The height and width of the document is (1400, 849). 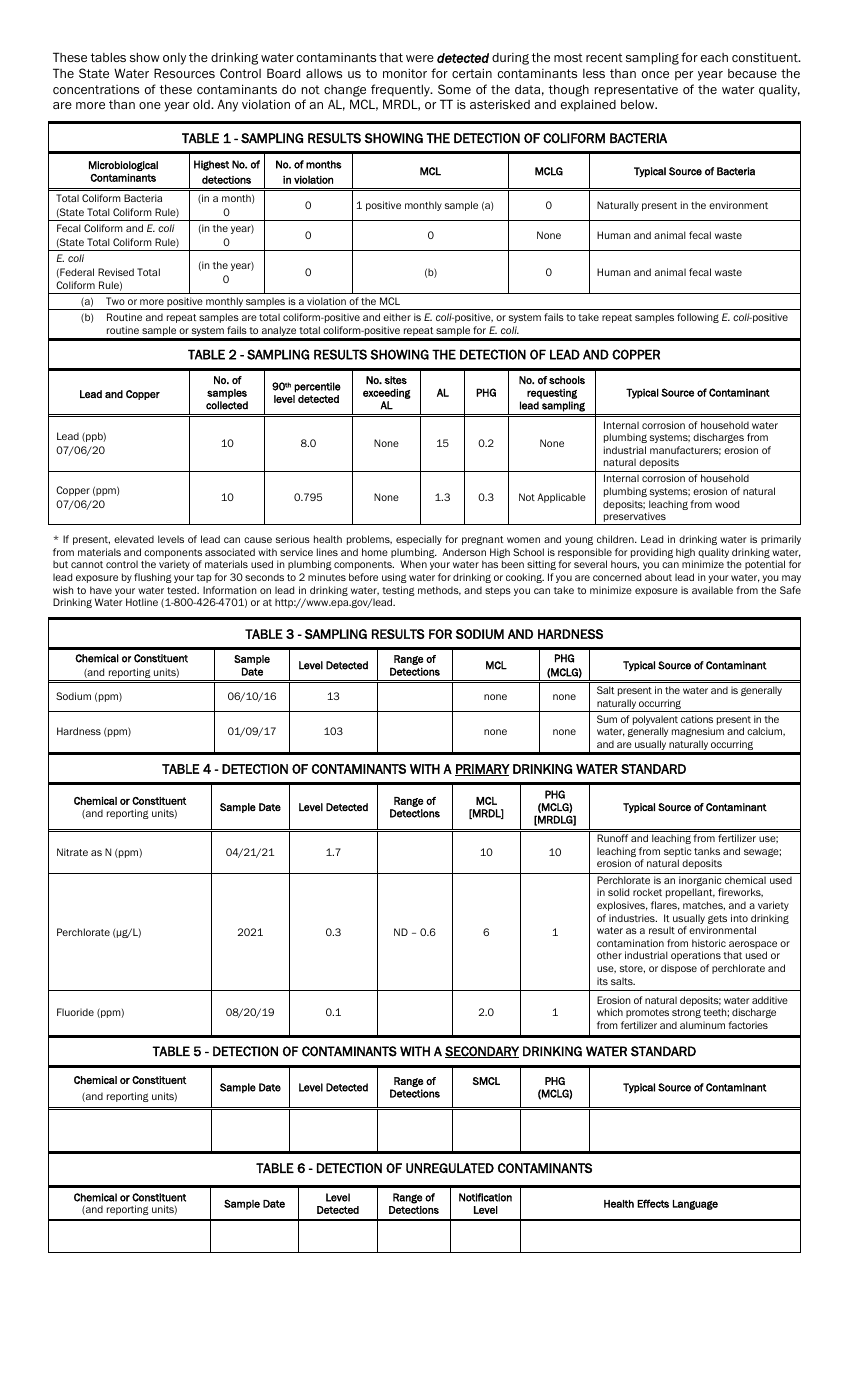 What do you see at coordinates (696, 956) in the document?
I see `operations` at bounding box center [696, 956].
